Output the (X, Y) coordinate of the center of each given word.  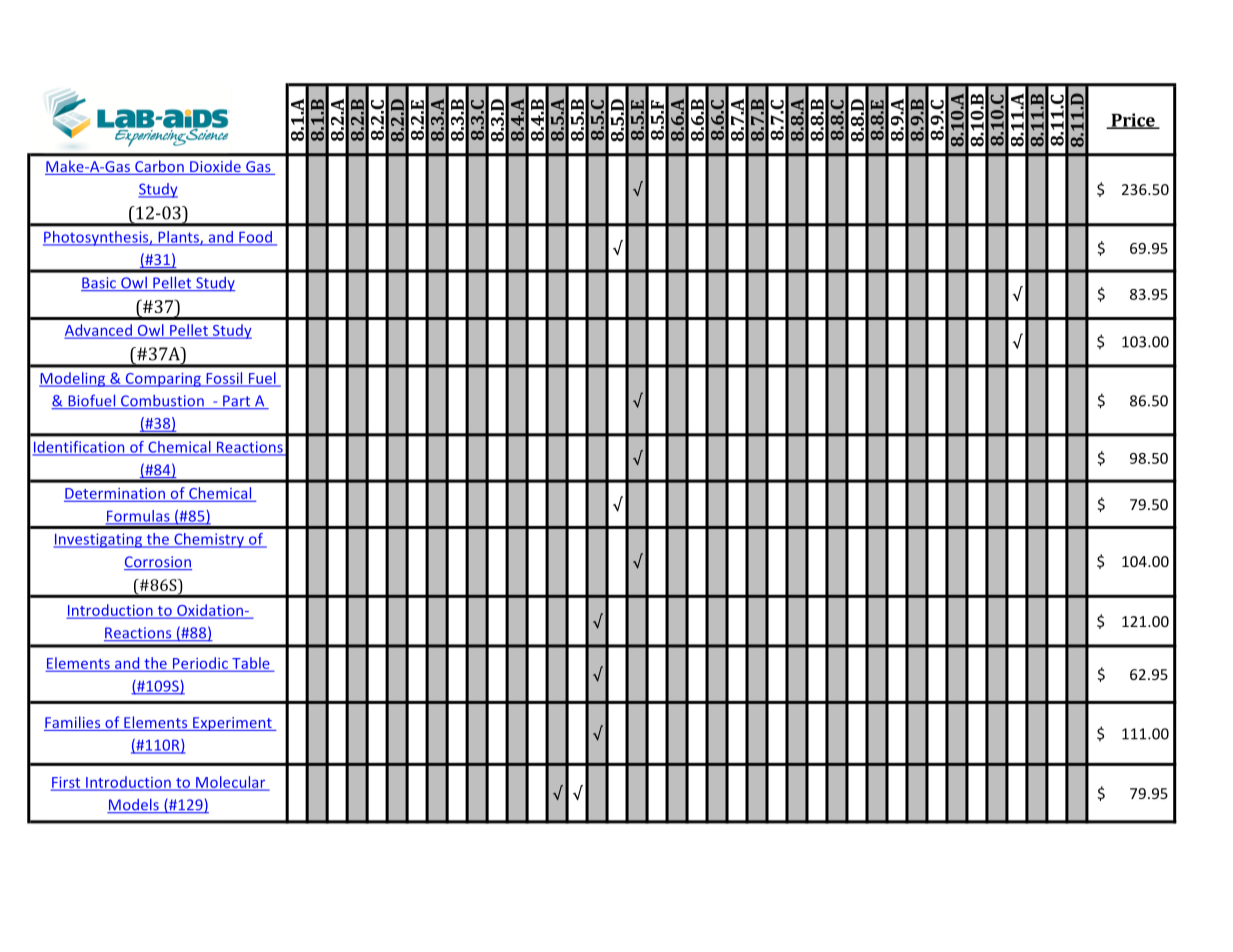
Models (134, 806)
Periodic (200, 664)
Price (1133, 121)
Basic (100, 284)
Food (255, 238)
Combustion (162, 402)
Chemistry (209, 540)
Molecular (231, 783)
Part (237, 402)
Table (251, 664)
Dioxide (215, 167)
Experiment (232, 724)
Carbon (159, 167)
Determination (115, 494)
